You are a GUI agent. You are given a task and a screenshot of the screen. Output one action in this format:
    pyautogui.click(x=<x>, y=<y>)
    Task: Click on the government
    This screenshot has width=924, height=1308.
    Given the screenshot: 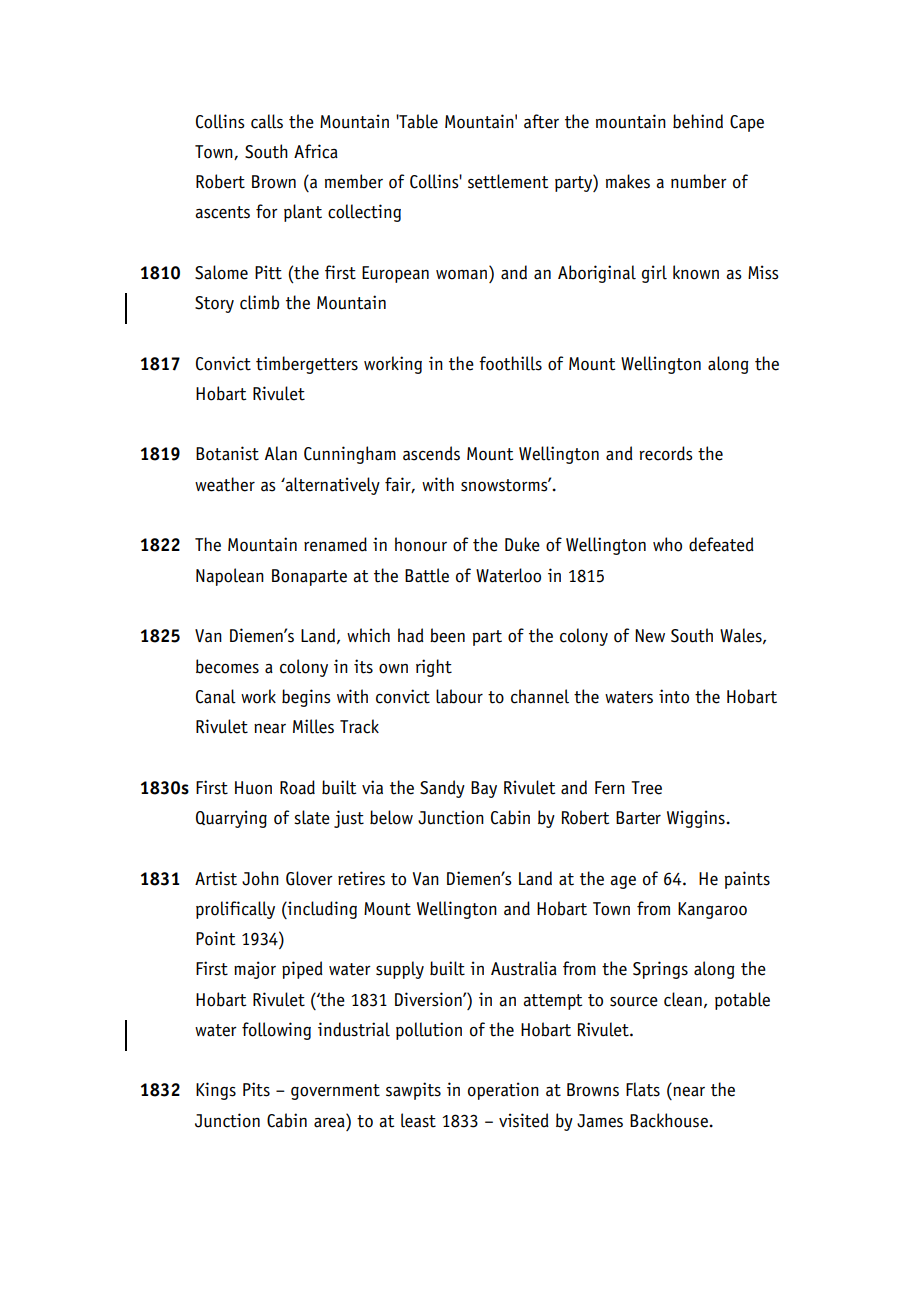 What is the action you would take?
    pyautogui.click(x=335, y=1092)
